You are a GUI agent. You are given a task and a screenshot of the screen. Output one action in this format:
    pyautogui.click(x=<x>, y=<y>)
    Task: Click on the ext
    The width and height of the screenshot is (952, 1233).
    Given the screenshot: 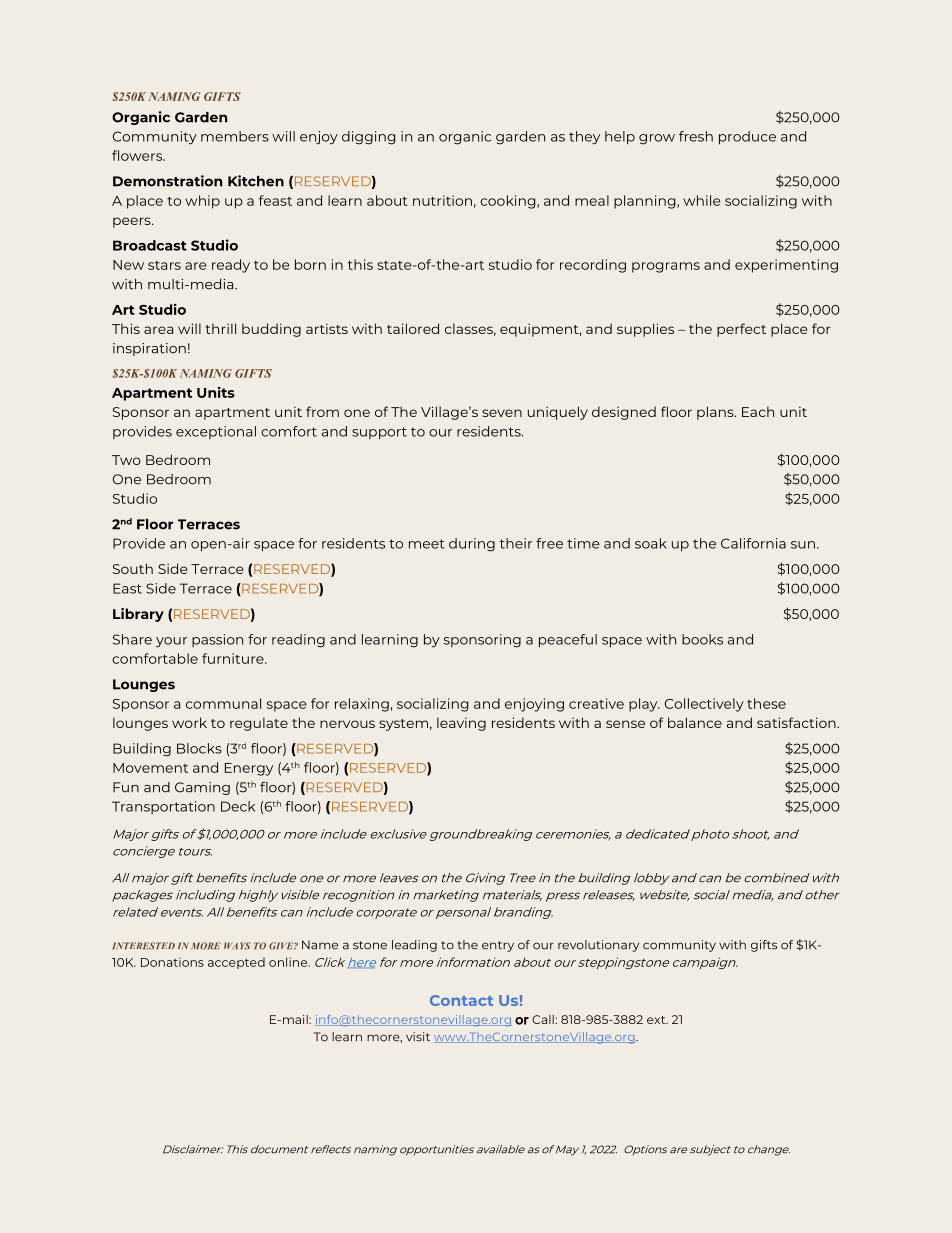 What is the action you would take?
    pyautogui.click(x=657, y=1020)
